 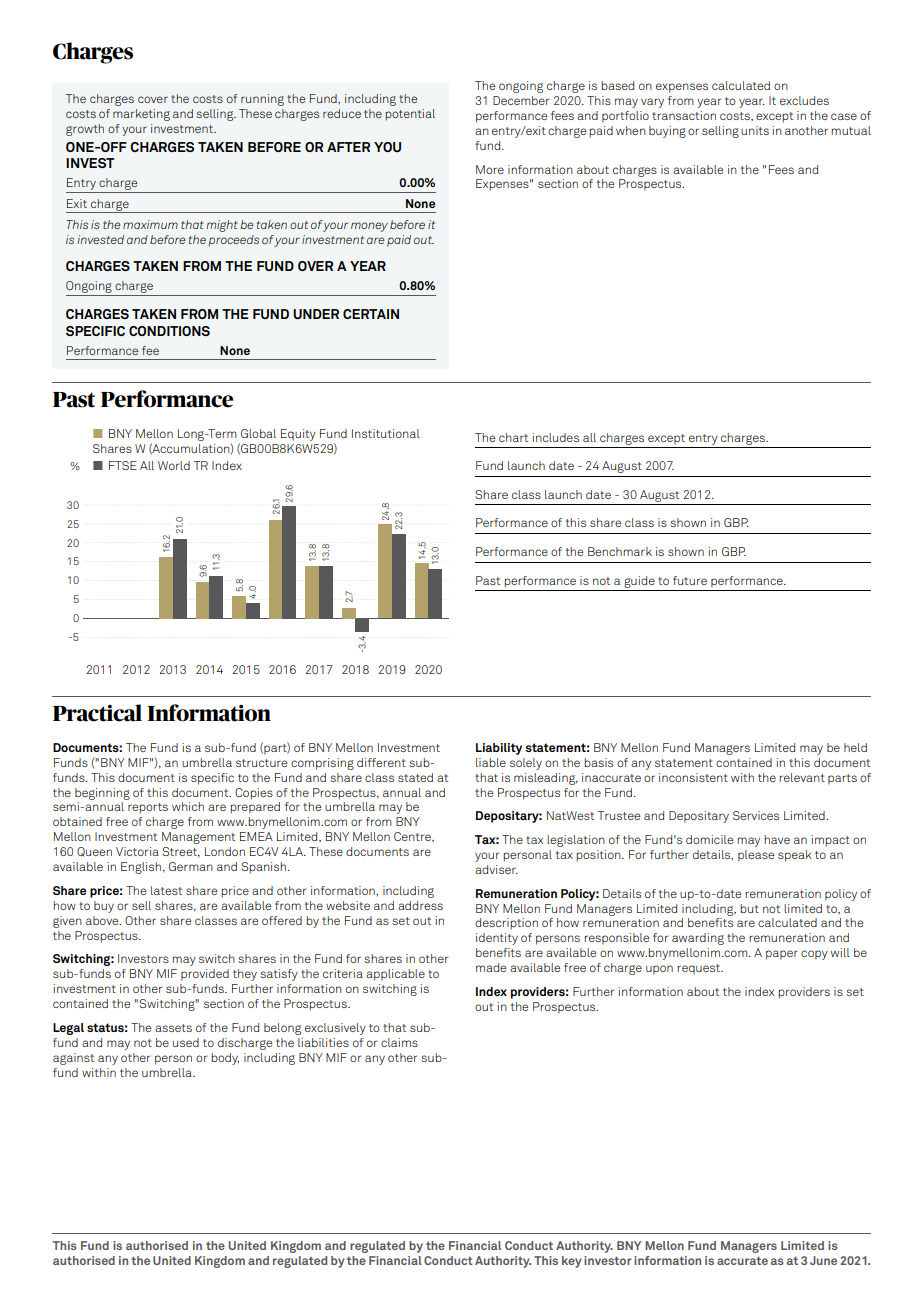 What do you see at coordinates (141, 868) in the document?
I see `English` at bounding box center [141, 868].
